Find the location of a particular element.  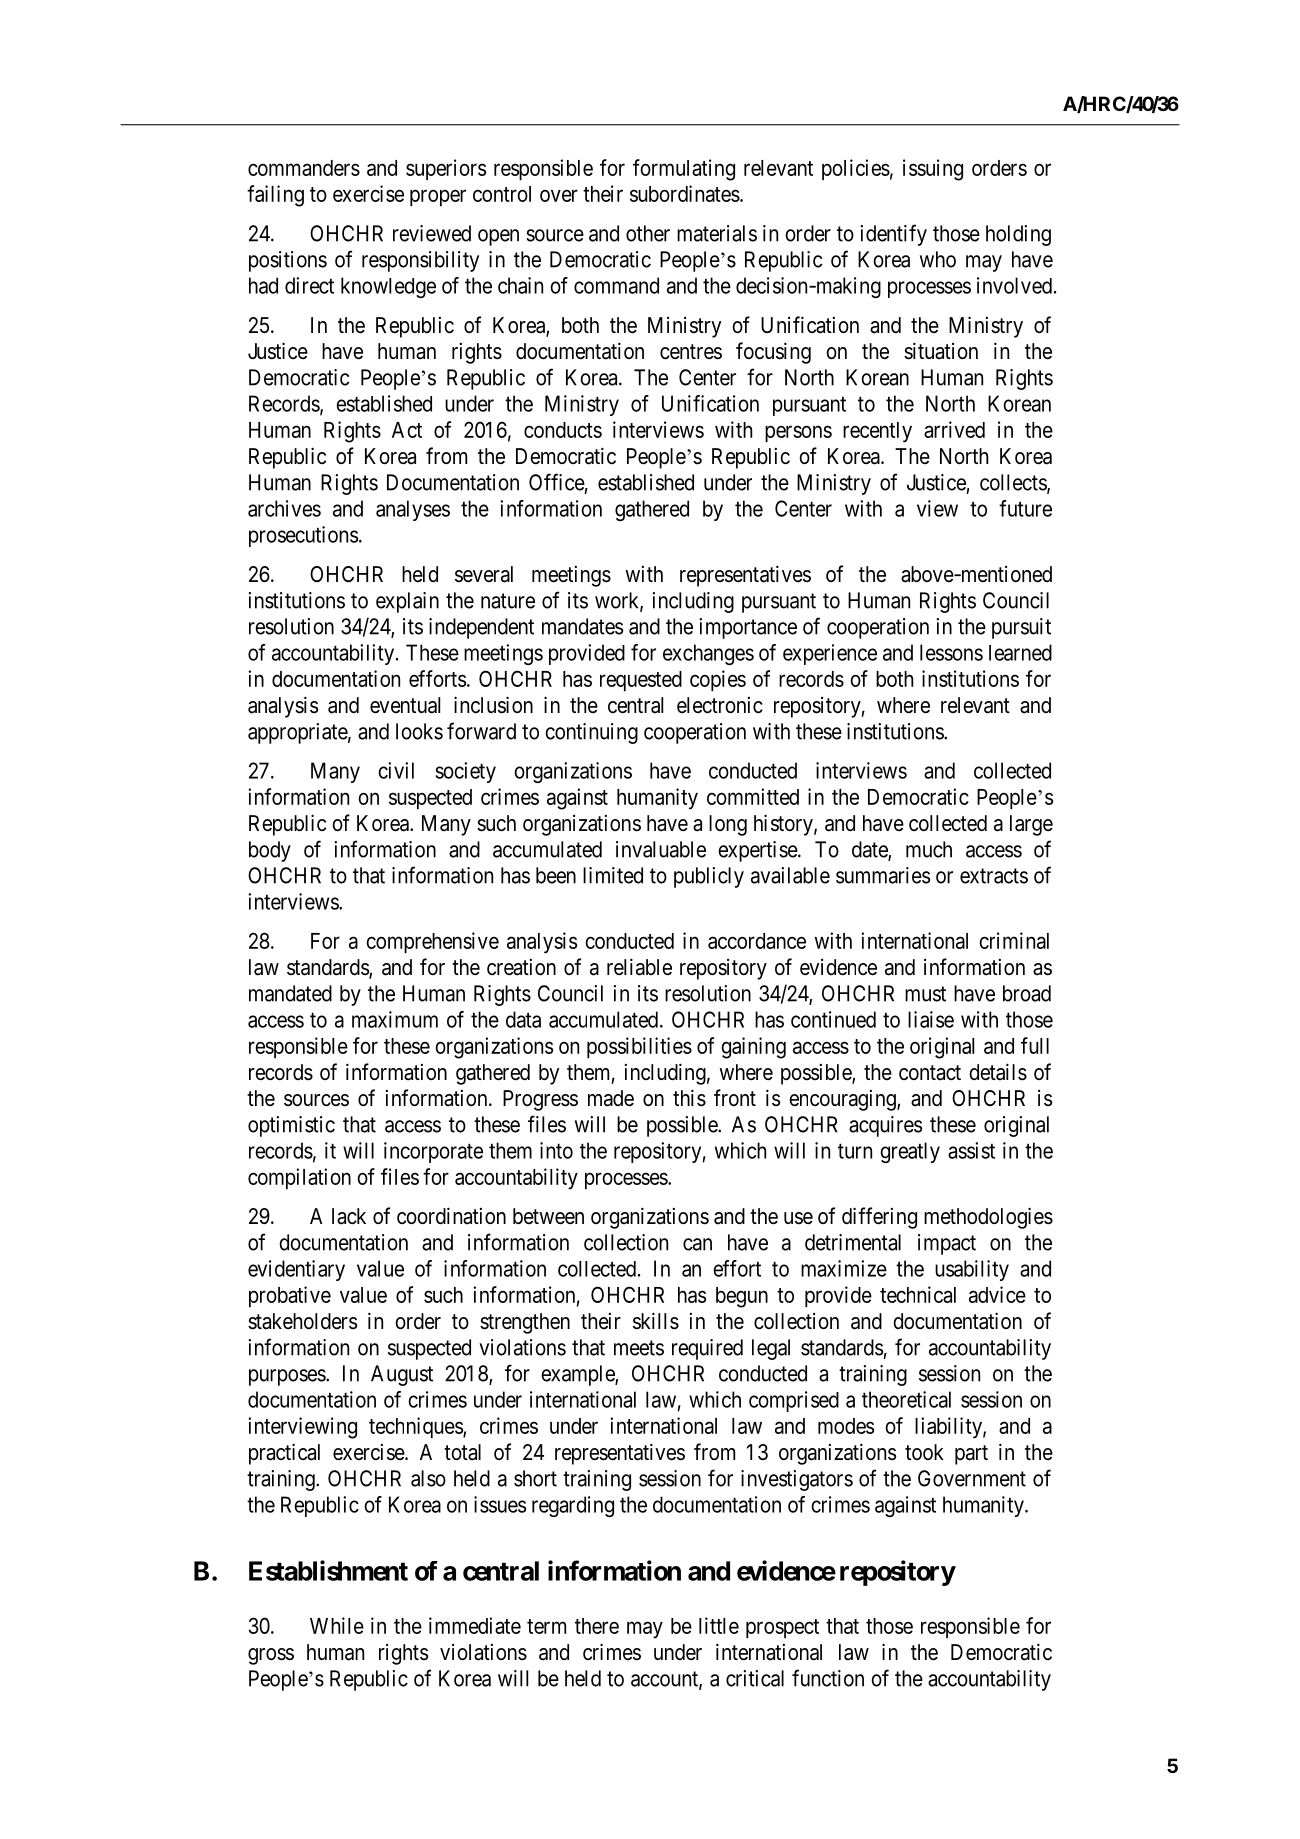

who is located at coordinates (938, 259).
